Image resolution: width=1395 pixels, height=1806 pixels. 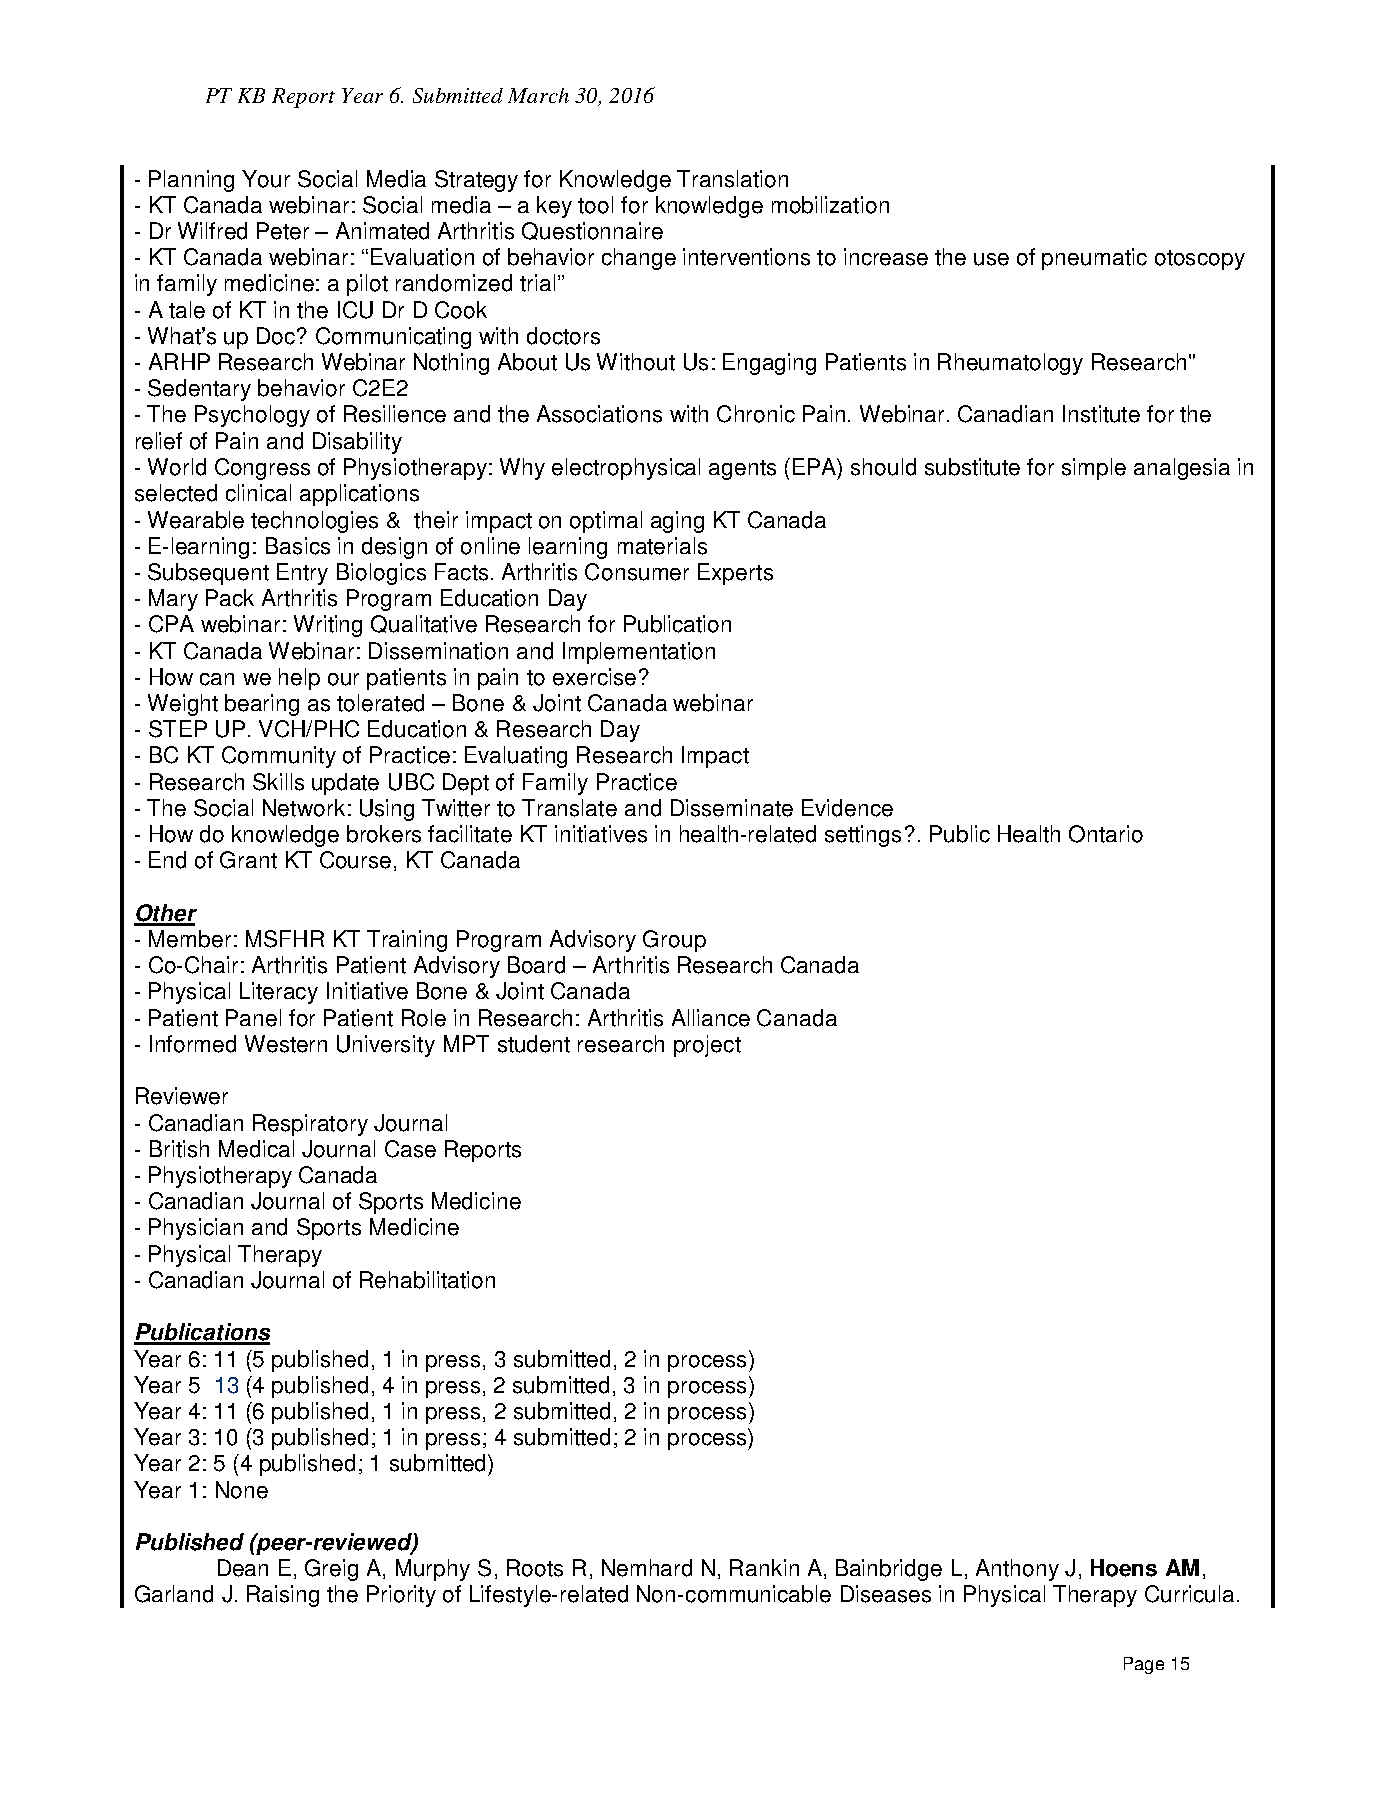 I want to click on Anthony, so click(x=1017, y=1570).
